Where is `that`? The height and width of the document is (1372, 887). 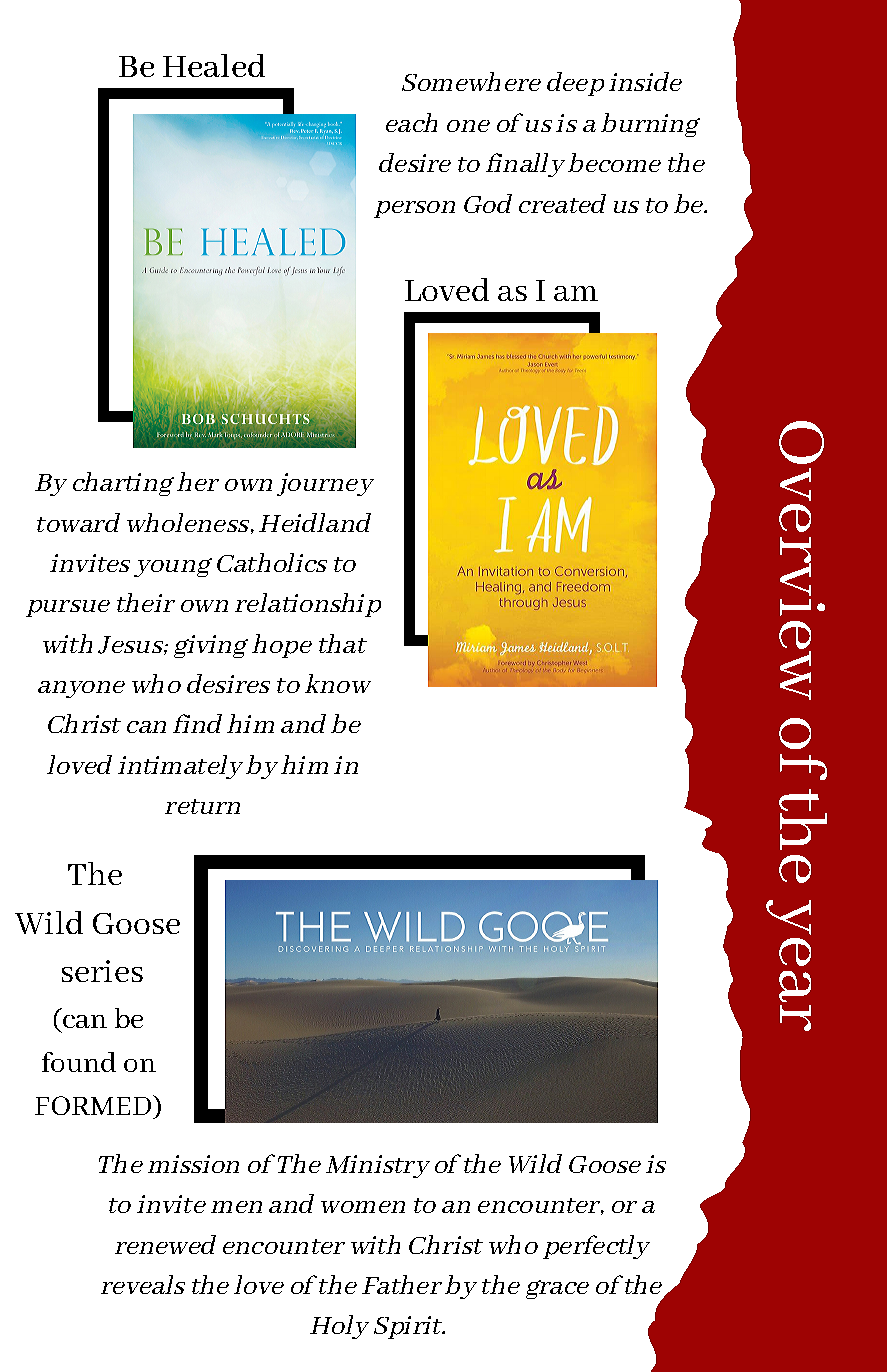 that is located at coordinates (343, 643).
